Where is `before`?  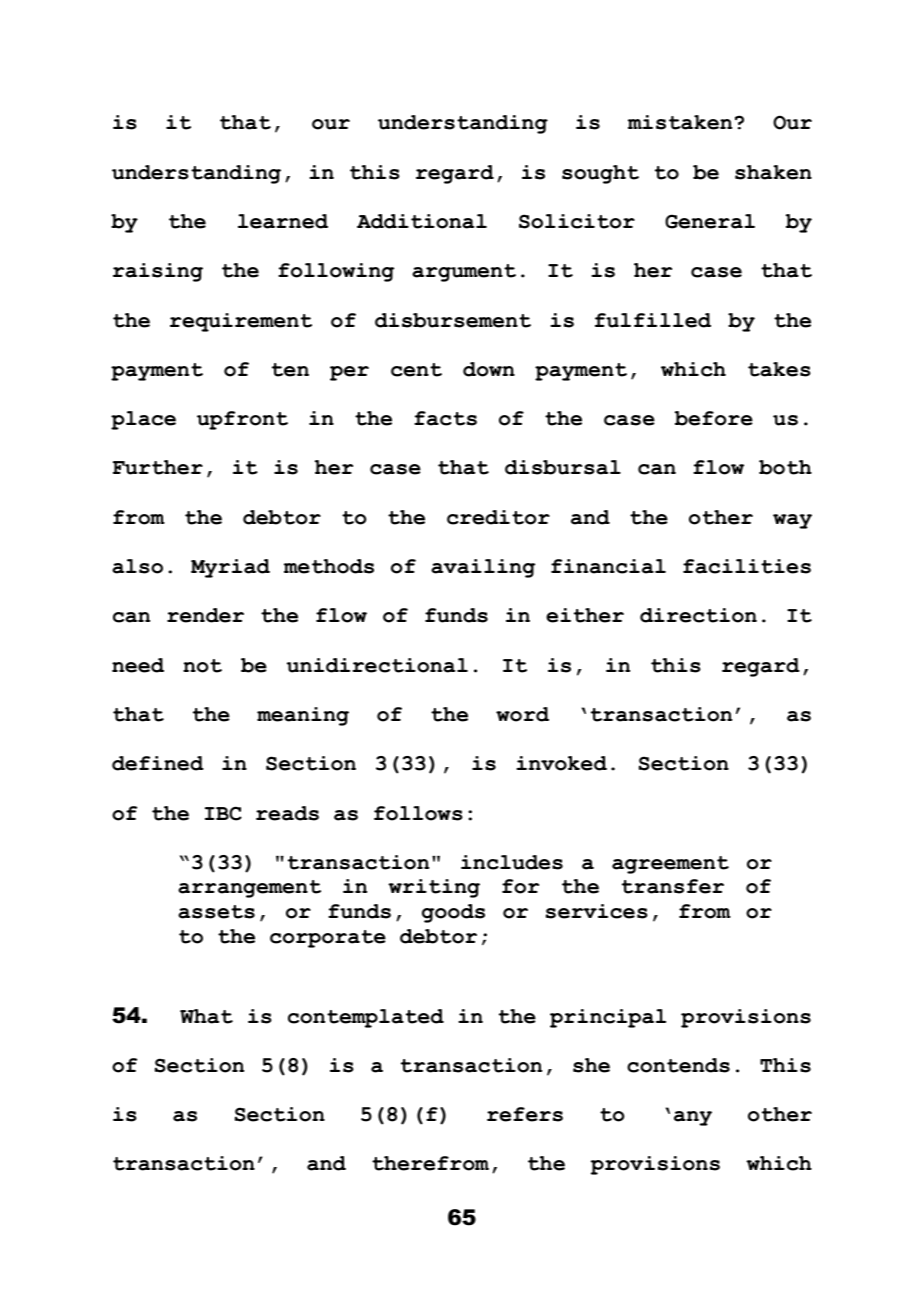
before is located at coordinates (714, 418).
